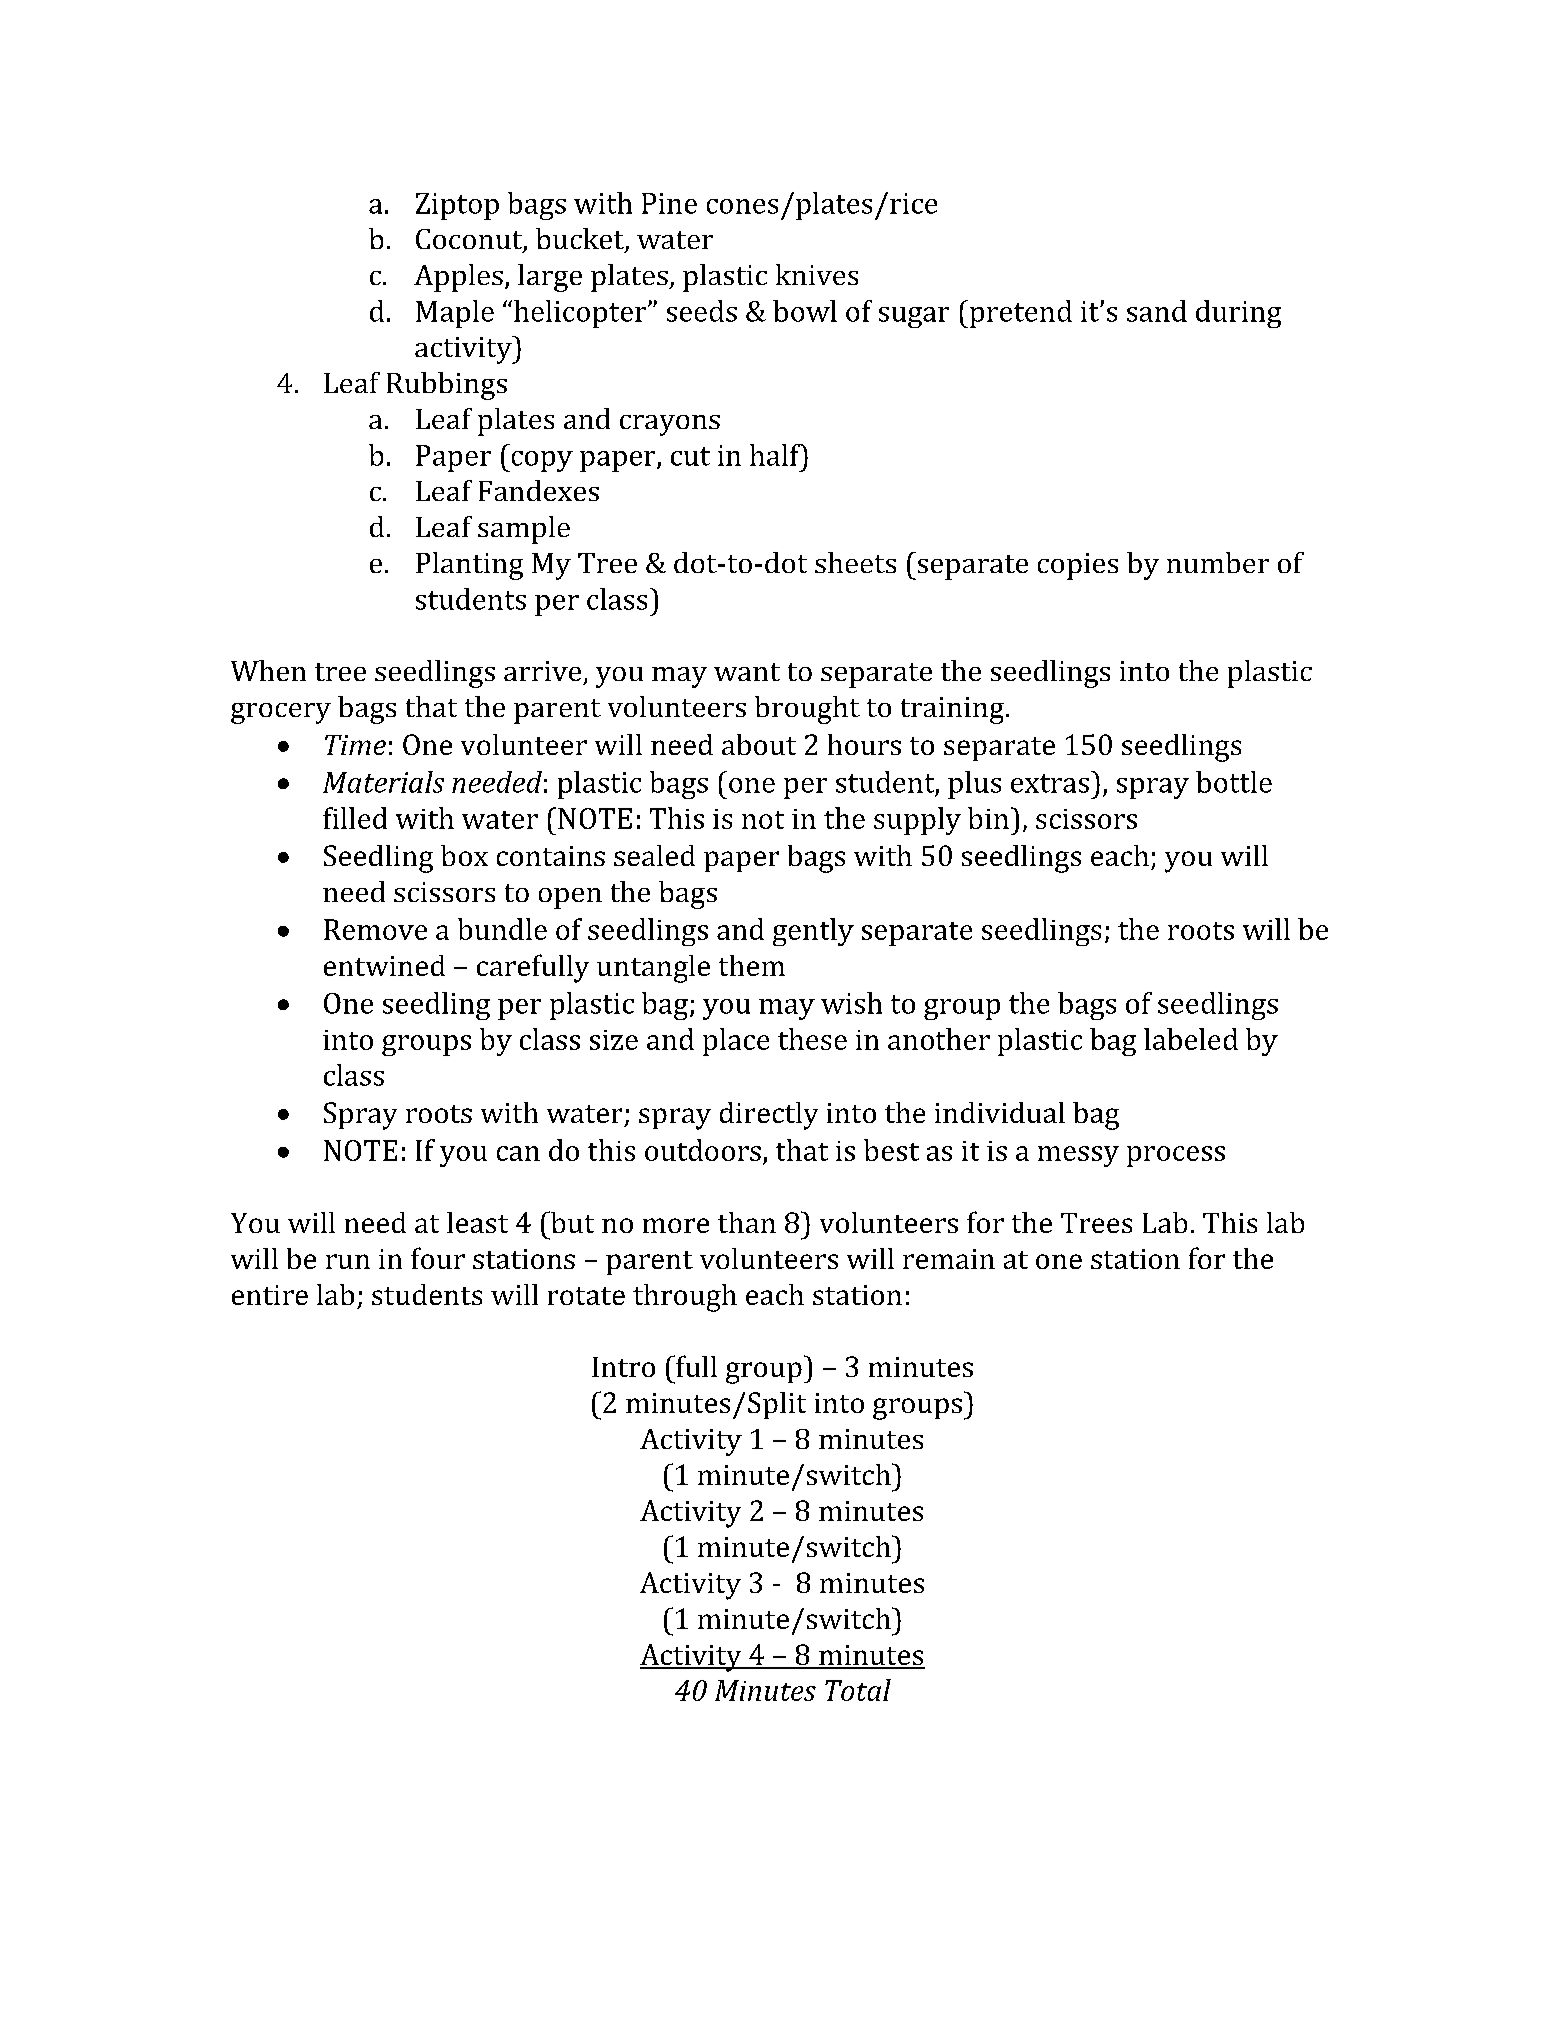  What do you see at coordinates (1191, 1039) in the image?
I see `labeled` at bounding box center [1191, 1039].
